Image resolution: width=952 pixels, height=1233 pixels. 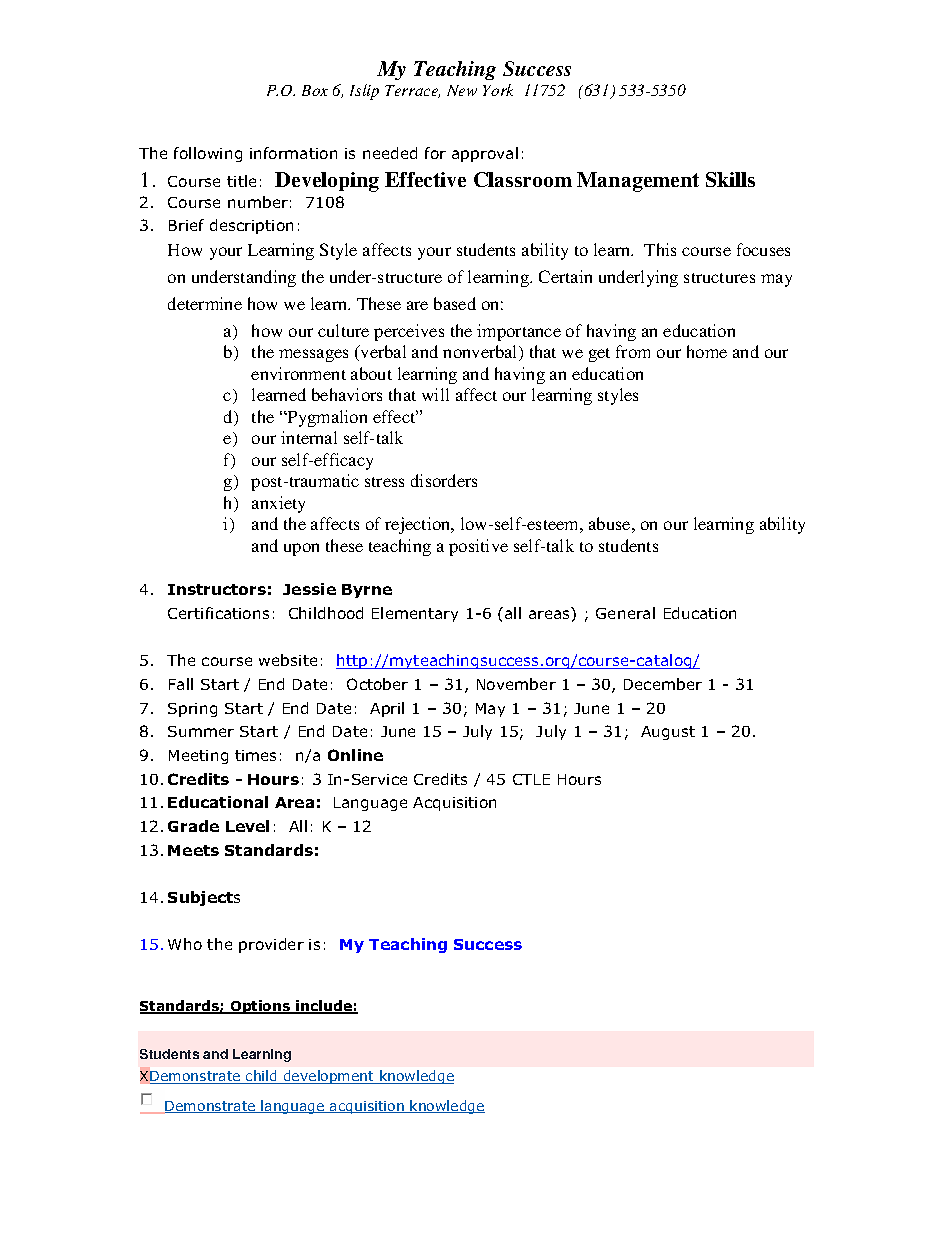 I want to click on positive, so click(x=478, y=547).
